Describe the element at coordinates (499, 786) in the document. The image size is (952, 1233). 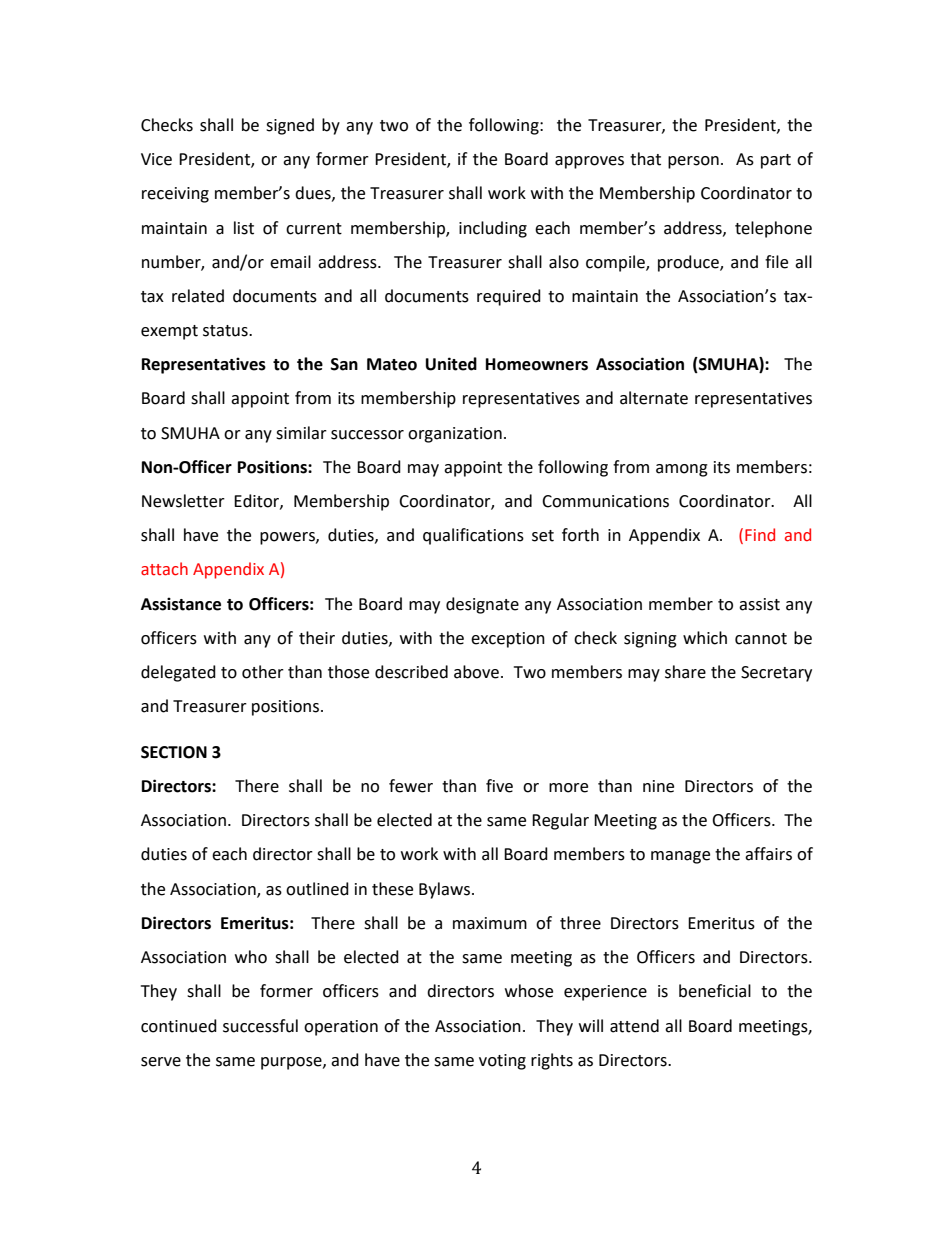
I see `five` at that location.
